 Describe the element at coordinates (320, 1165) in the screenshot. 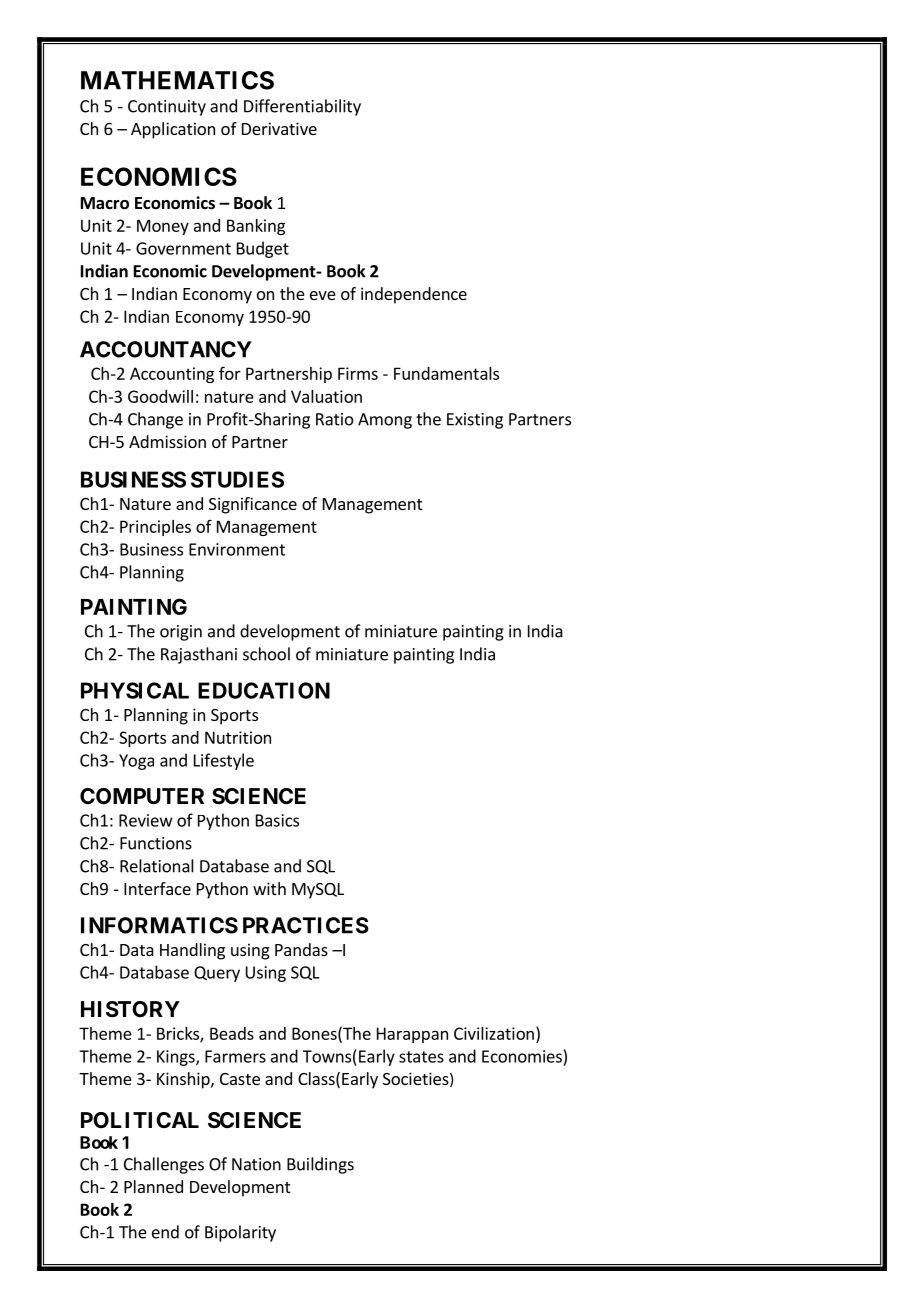

I see `Buildings` at that location.
